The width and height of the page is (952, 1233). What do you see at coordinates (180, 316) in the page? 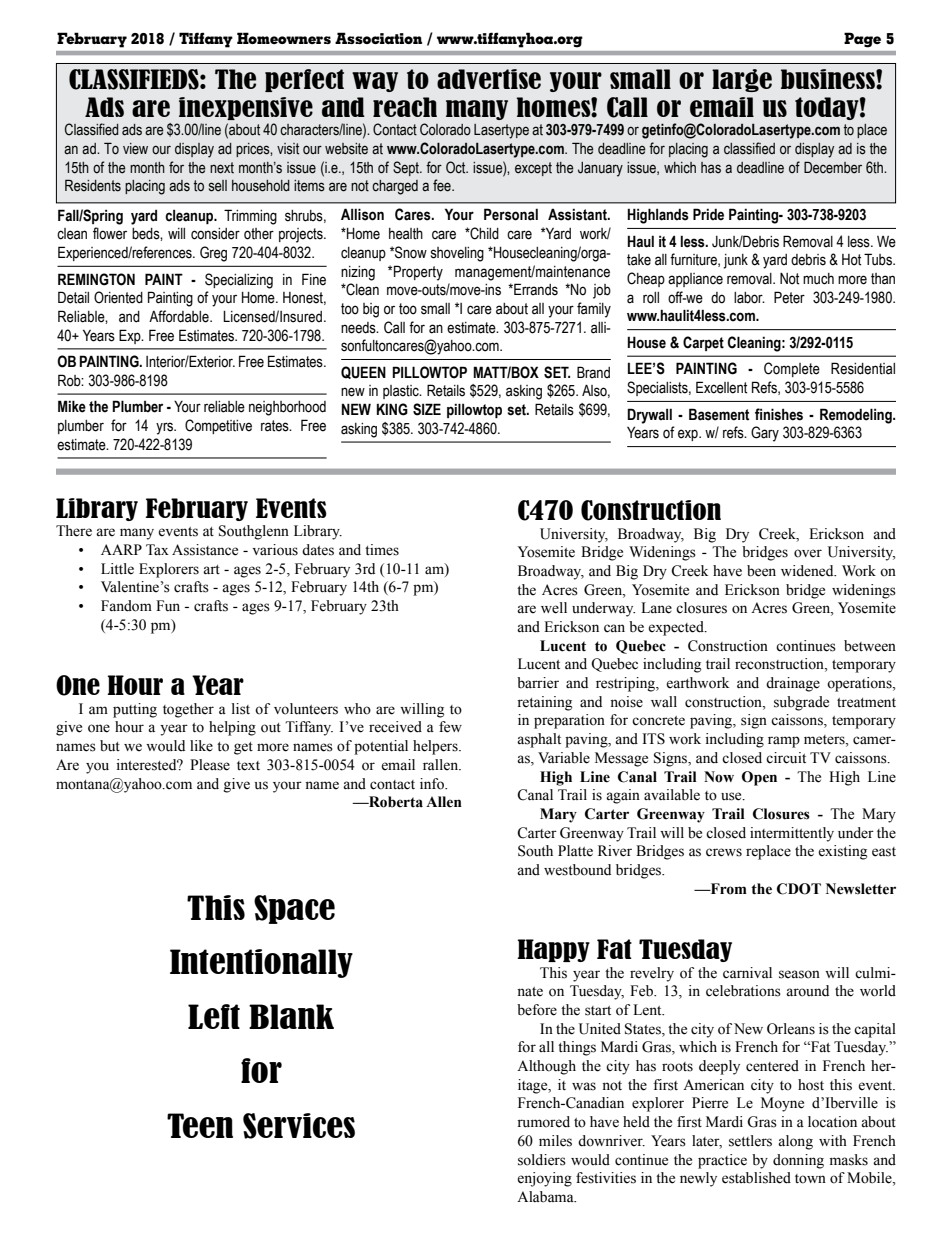
I see `Affordable` at bounding box center [180, 316].
